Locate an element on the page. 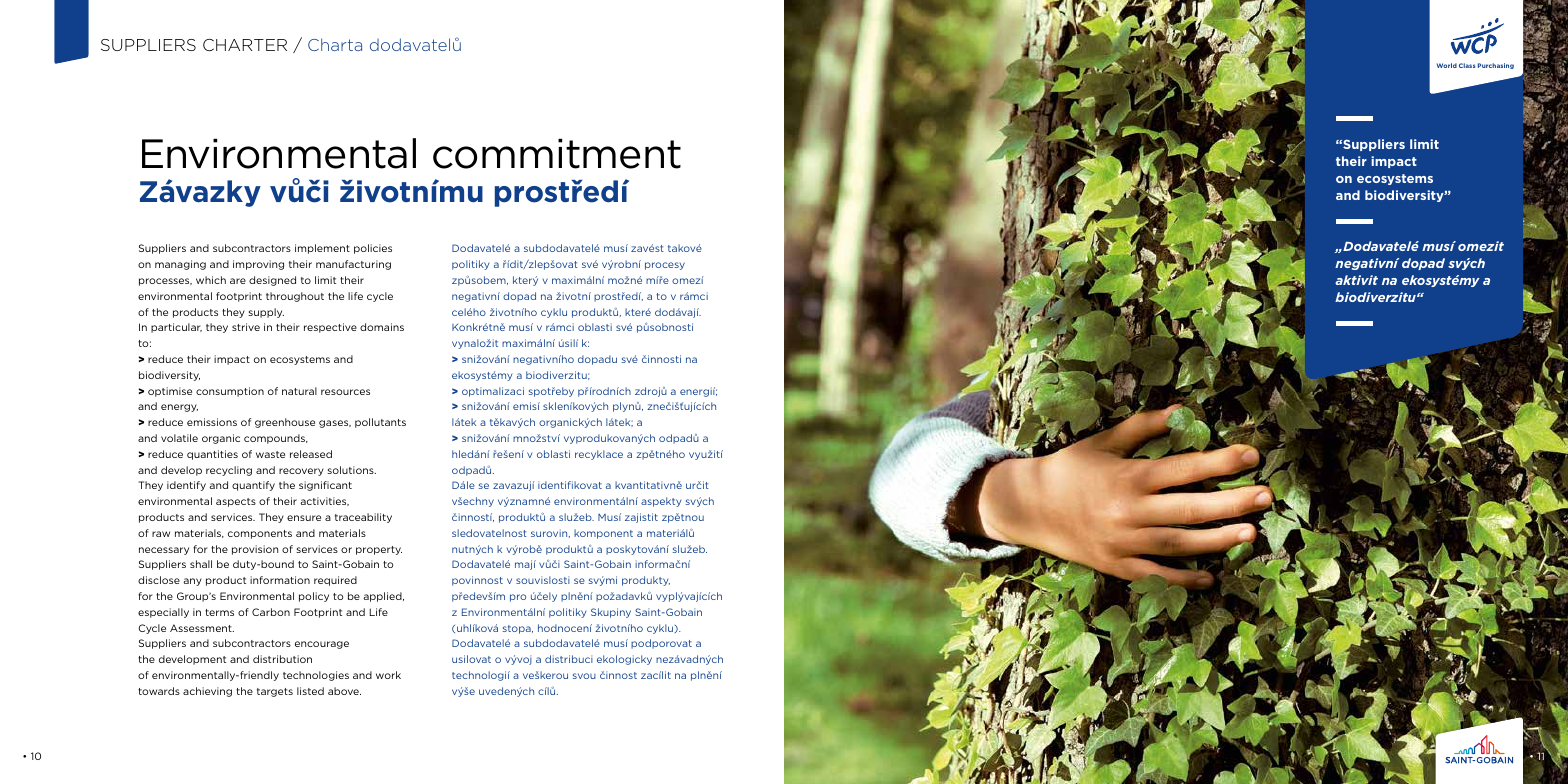  commitment is located at coordinates (557, 154).
